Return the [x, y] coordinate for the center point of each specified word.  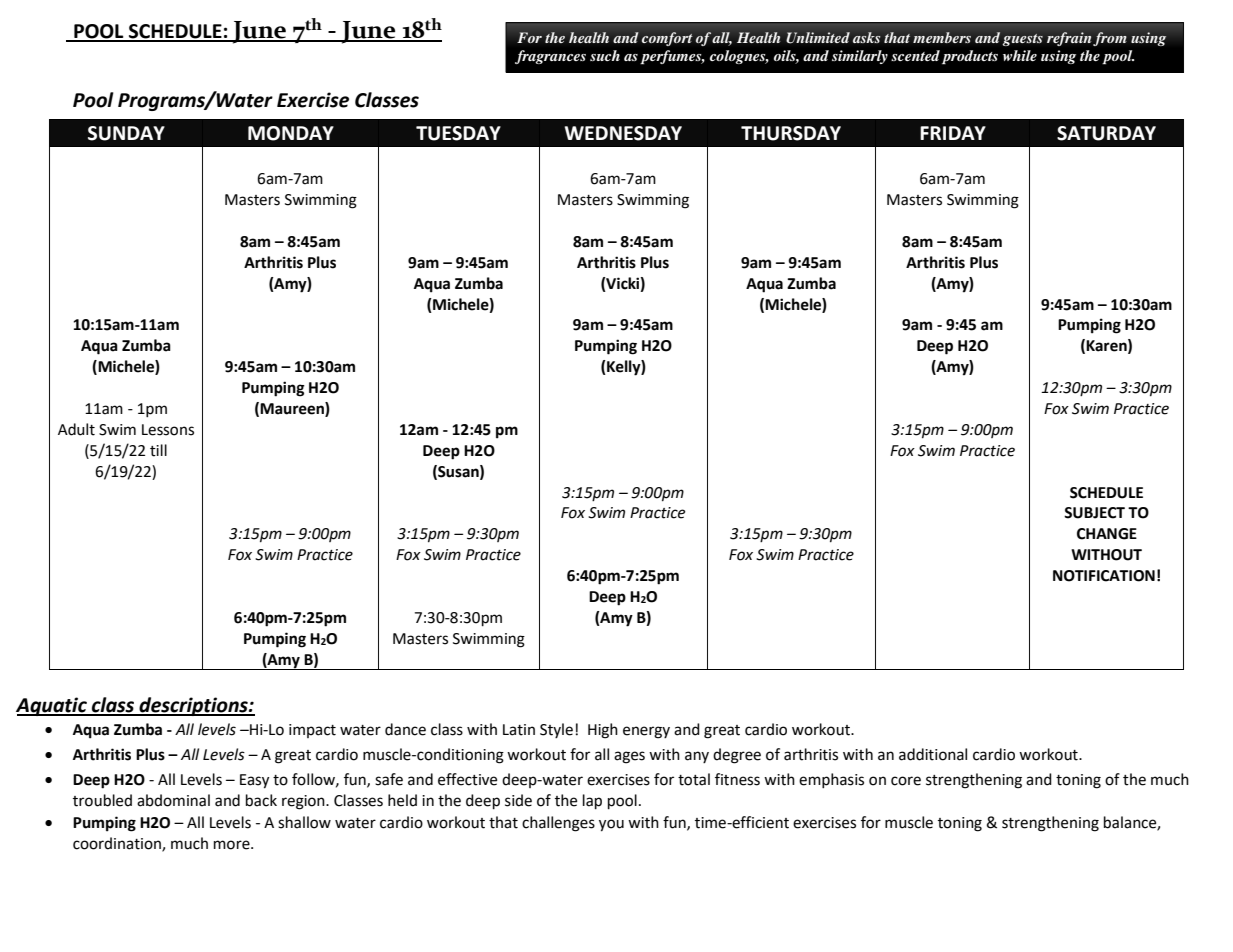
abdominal [173, 800]
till [158, 450]
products [970, 57]
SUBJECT [1094, 513]
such [605, 55]
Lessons [168, 430]
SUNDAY [126, 133]
